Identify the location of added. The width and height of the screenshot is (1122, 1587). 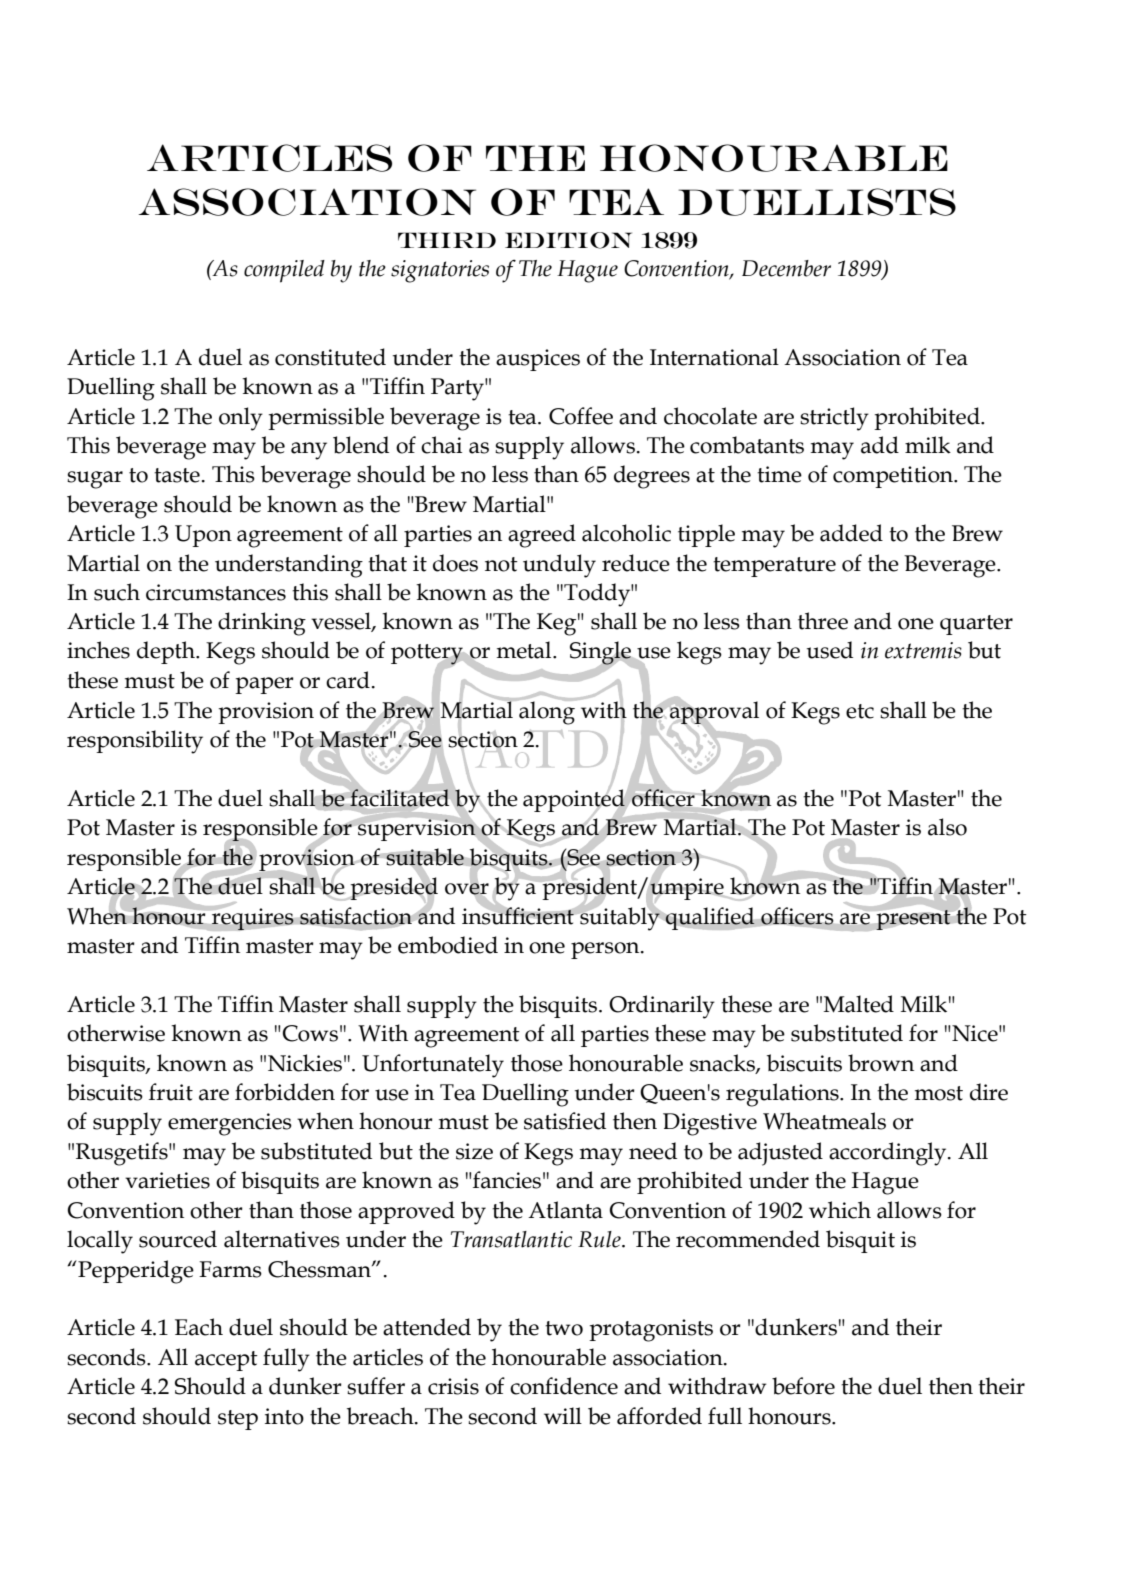
(851, 533).
